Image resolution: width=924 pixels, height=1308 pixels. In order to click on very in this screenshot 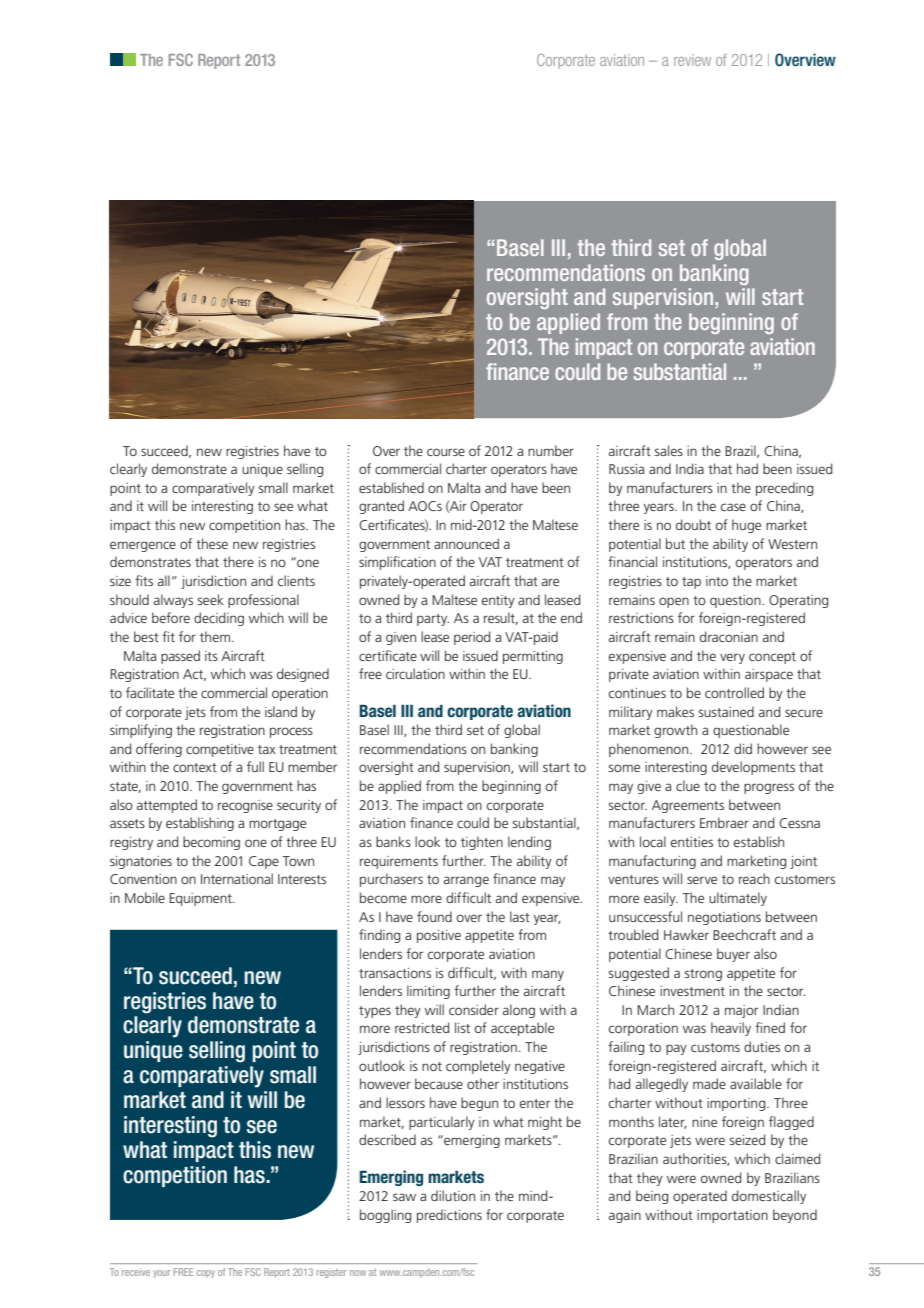, I will do `click(732, 658)`.
